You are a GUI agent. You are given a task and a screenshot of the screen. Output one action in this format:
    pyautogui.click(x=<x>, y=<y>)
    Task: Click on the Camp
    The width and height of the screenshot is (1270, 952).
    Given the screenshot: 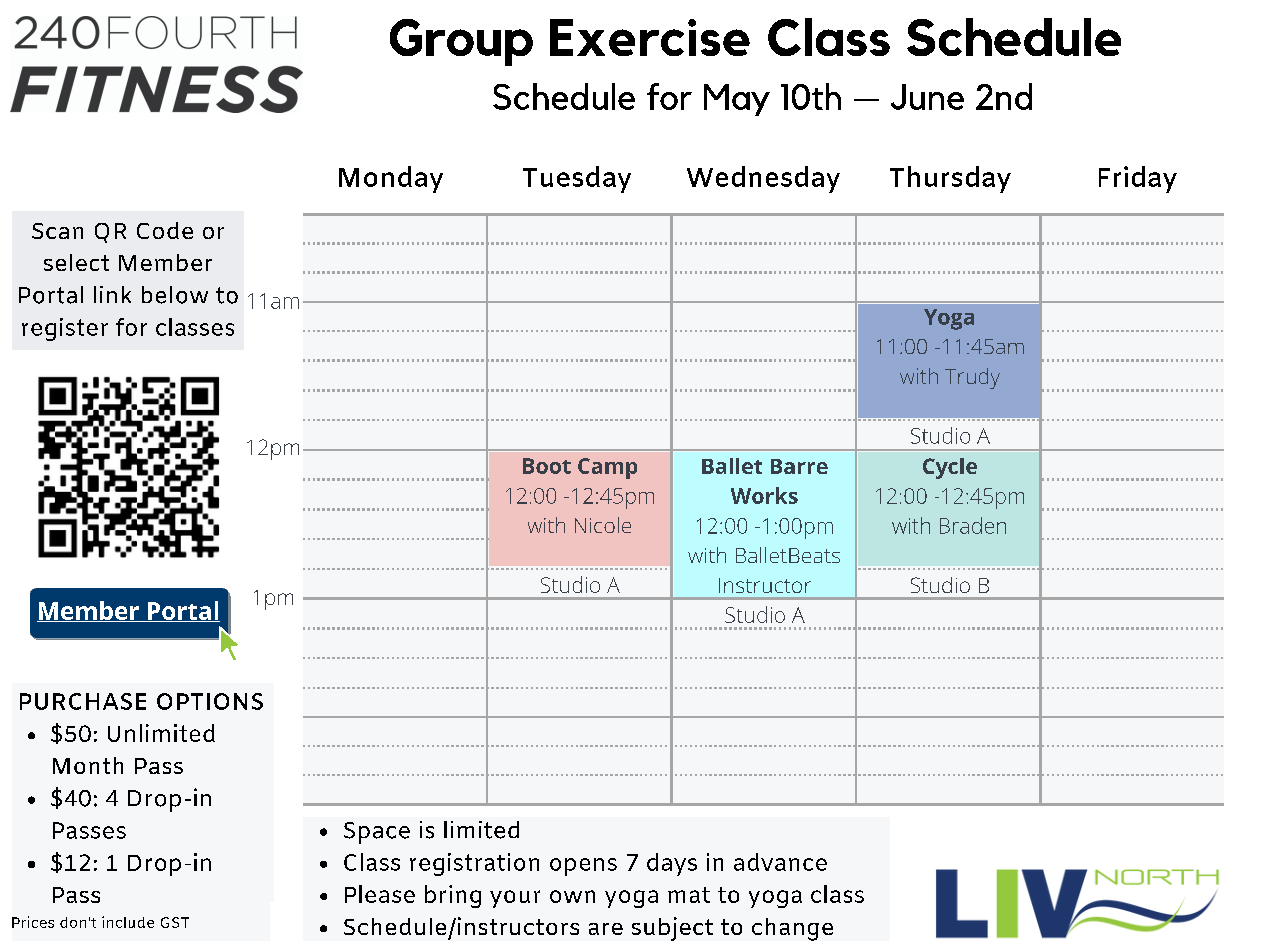 What is the action you would take?
    pyautogui.click(x=607, y=468)
